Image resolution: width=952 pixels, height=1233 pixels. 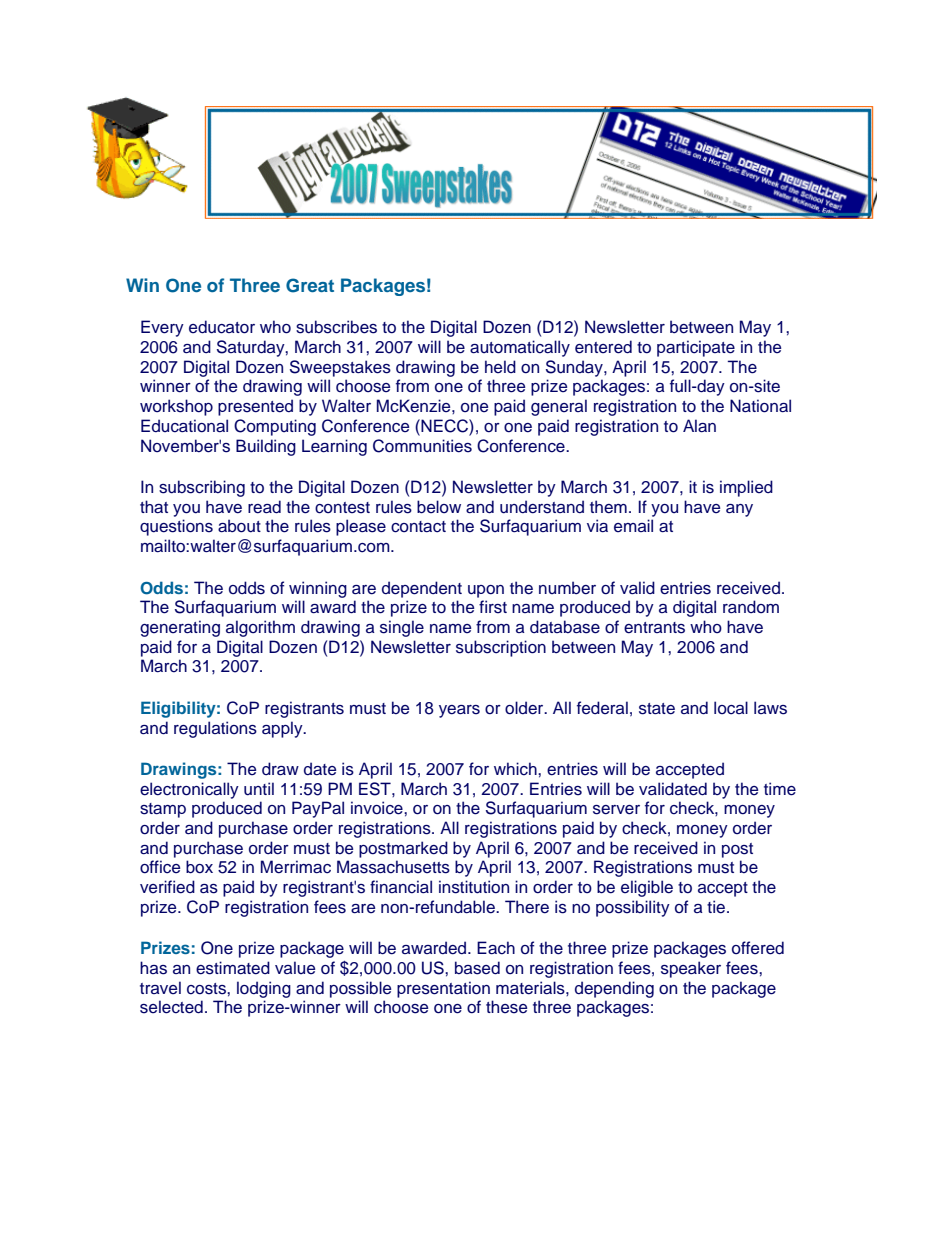 I want to click on educator, so click(x=222, y=327).
